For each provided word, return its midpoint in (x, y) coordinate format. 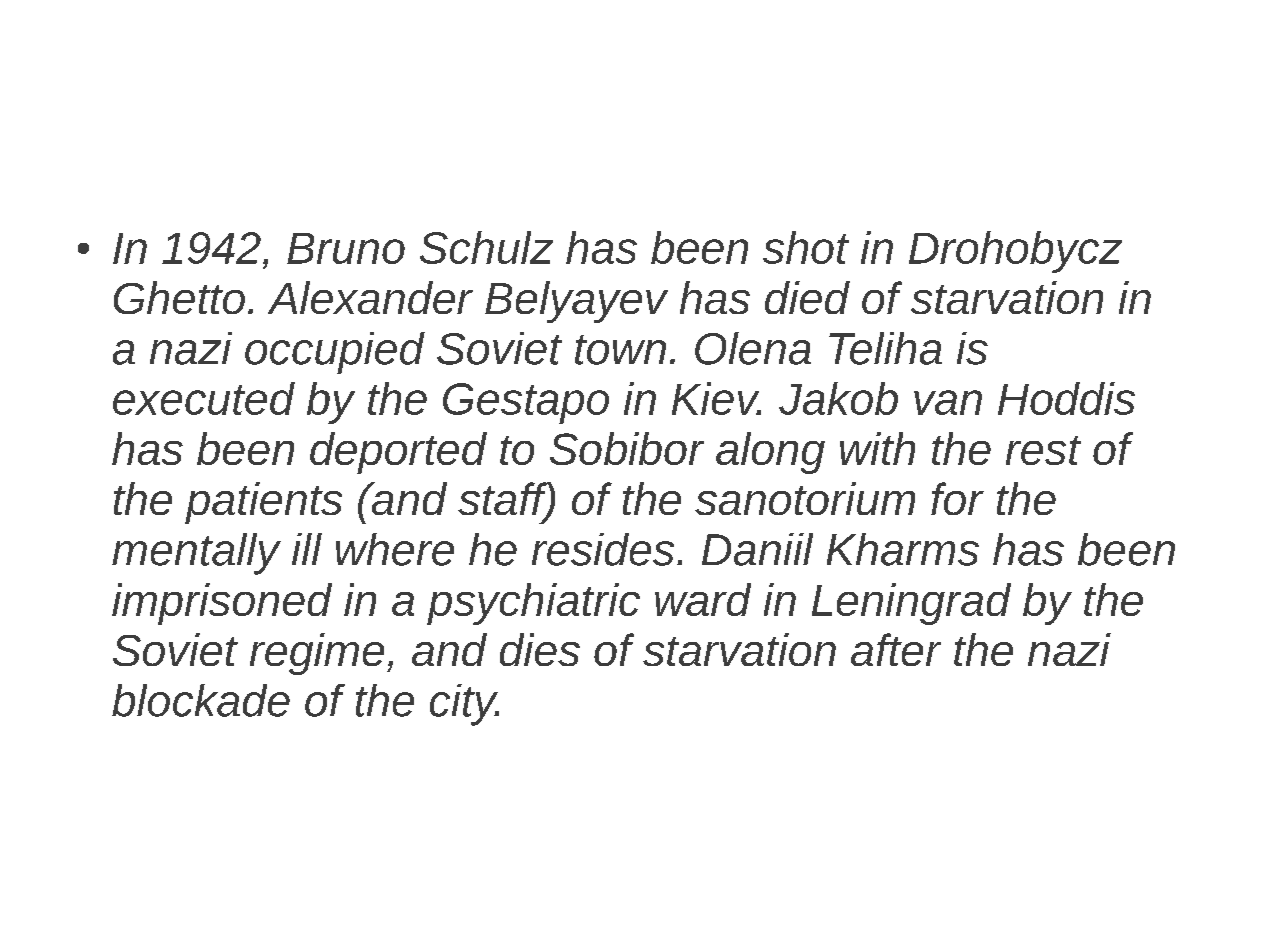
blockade (201, 700)
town (620, 350)
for (957, 498)
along (770, 453)
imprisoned (222, 604)
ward (703, 599)
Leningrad (911, 604)
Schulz (486, 247)
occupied (335, 353)
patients (263, 503)
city (464, 705)
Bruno (346, 248)
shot (806, 247)
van (948, 402)
